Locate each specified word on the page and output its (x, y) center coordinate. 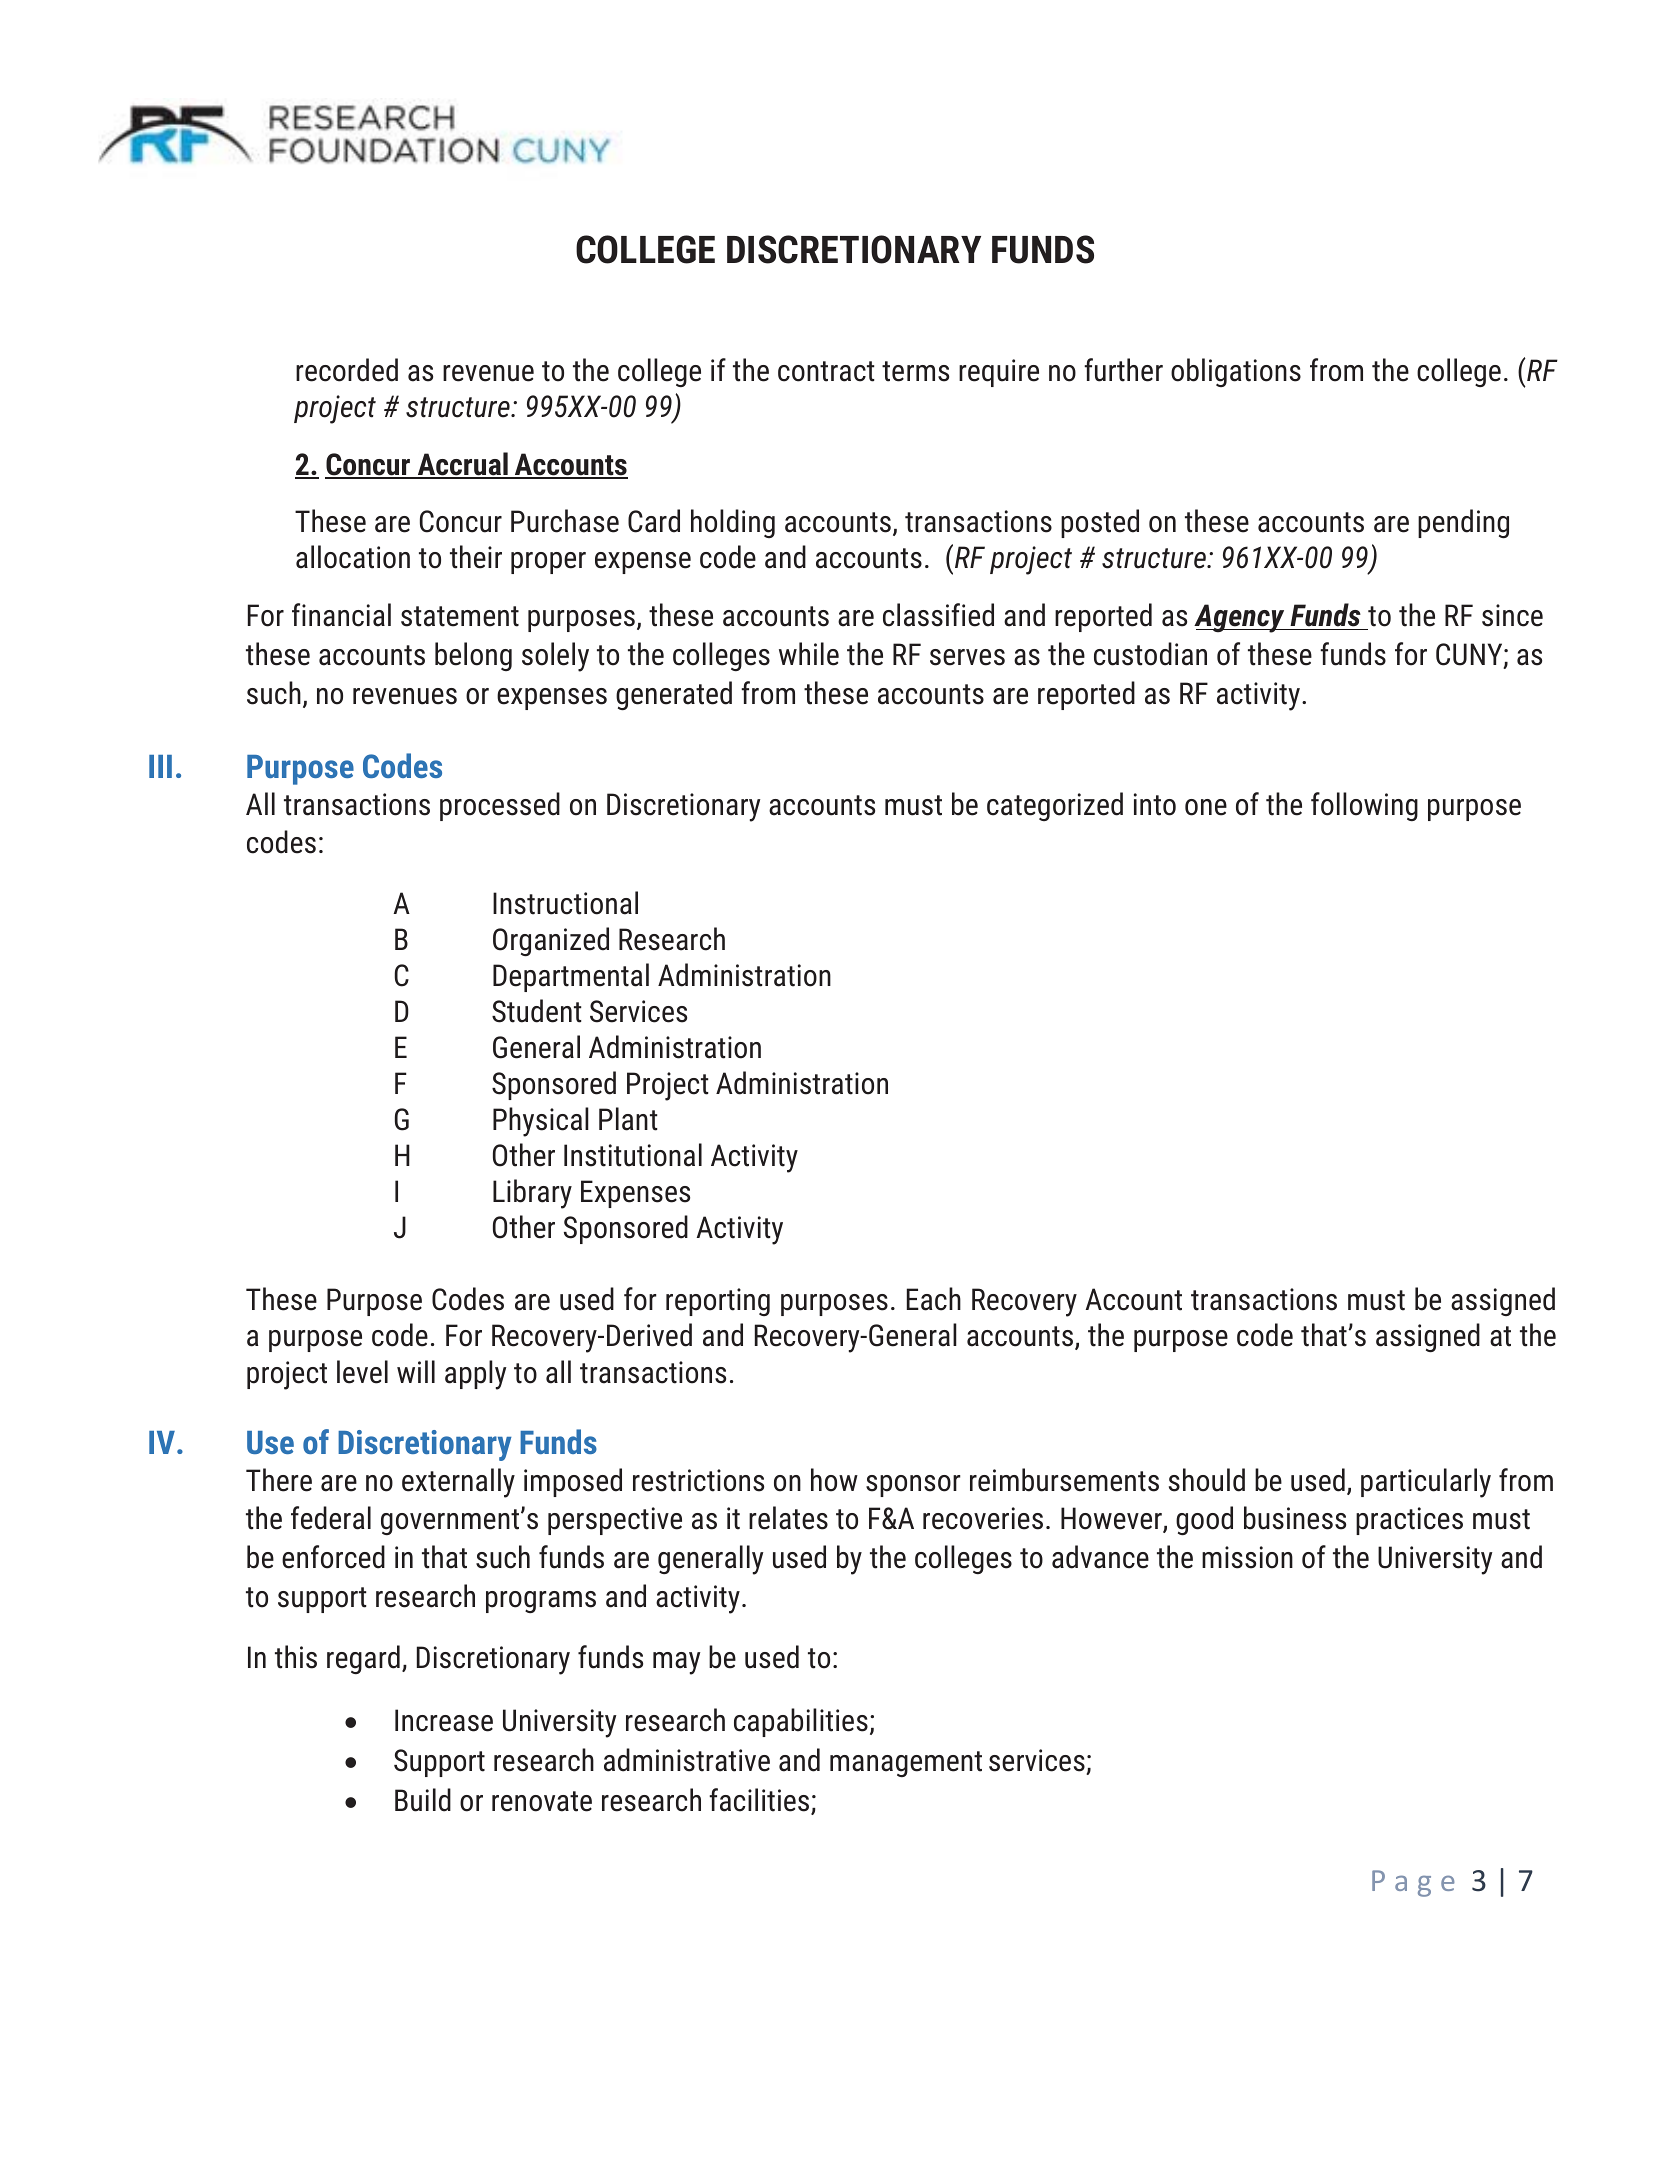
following (1364, 806)
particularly (1426, 1483)
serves (967, 657)
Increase (444, 1720)
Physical (541, 1122)
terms (915, 371)
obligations (1236, 372)
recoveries (983, 1518)
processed (500, 806)
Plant (628, 1119)
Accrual (462, 465)
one (1206, 807)
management (906, 1764)
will (416, 1371)
